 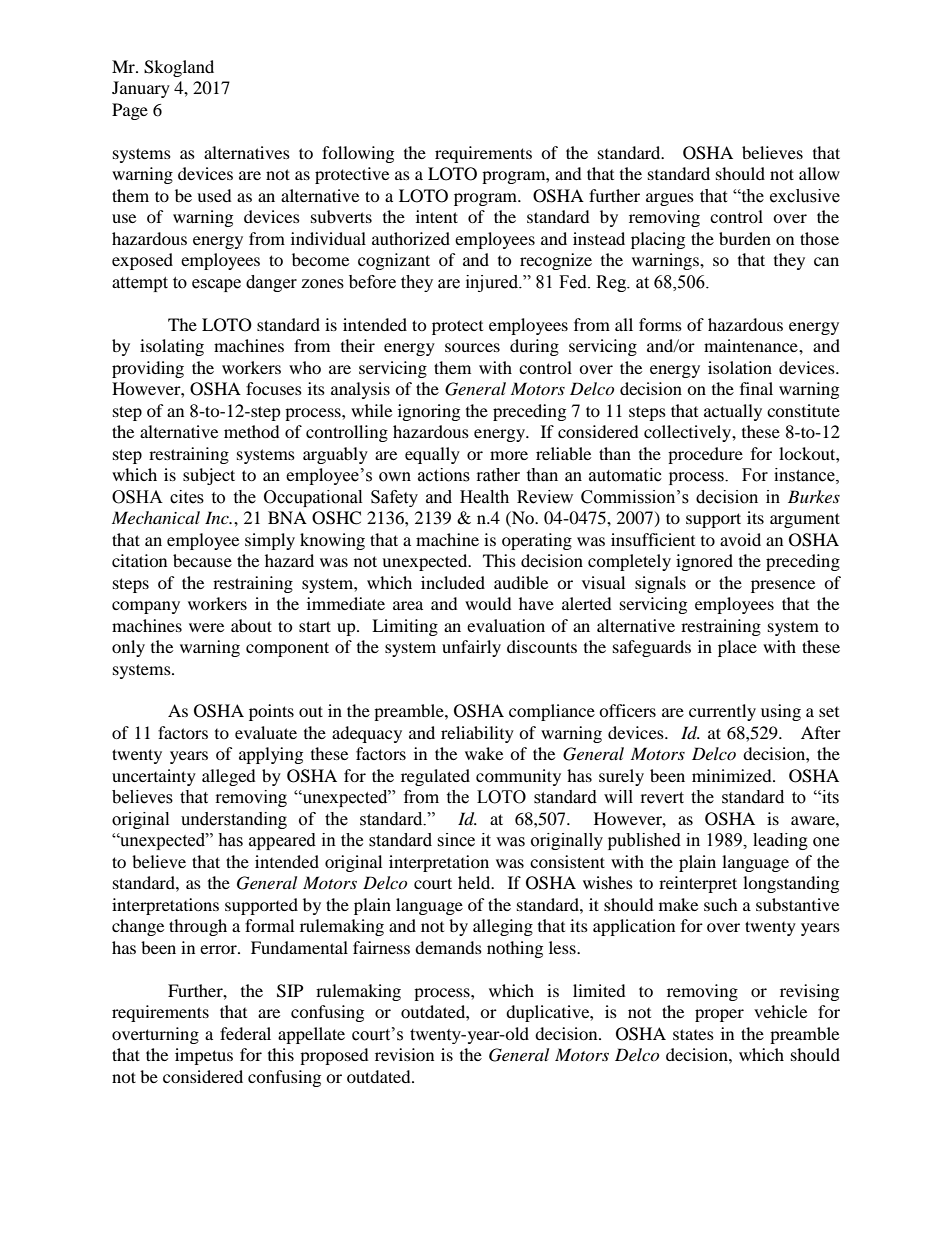 I want to click on evaluate, so click(x=266, y=732).
